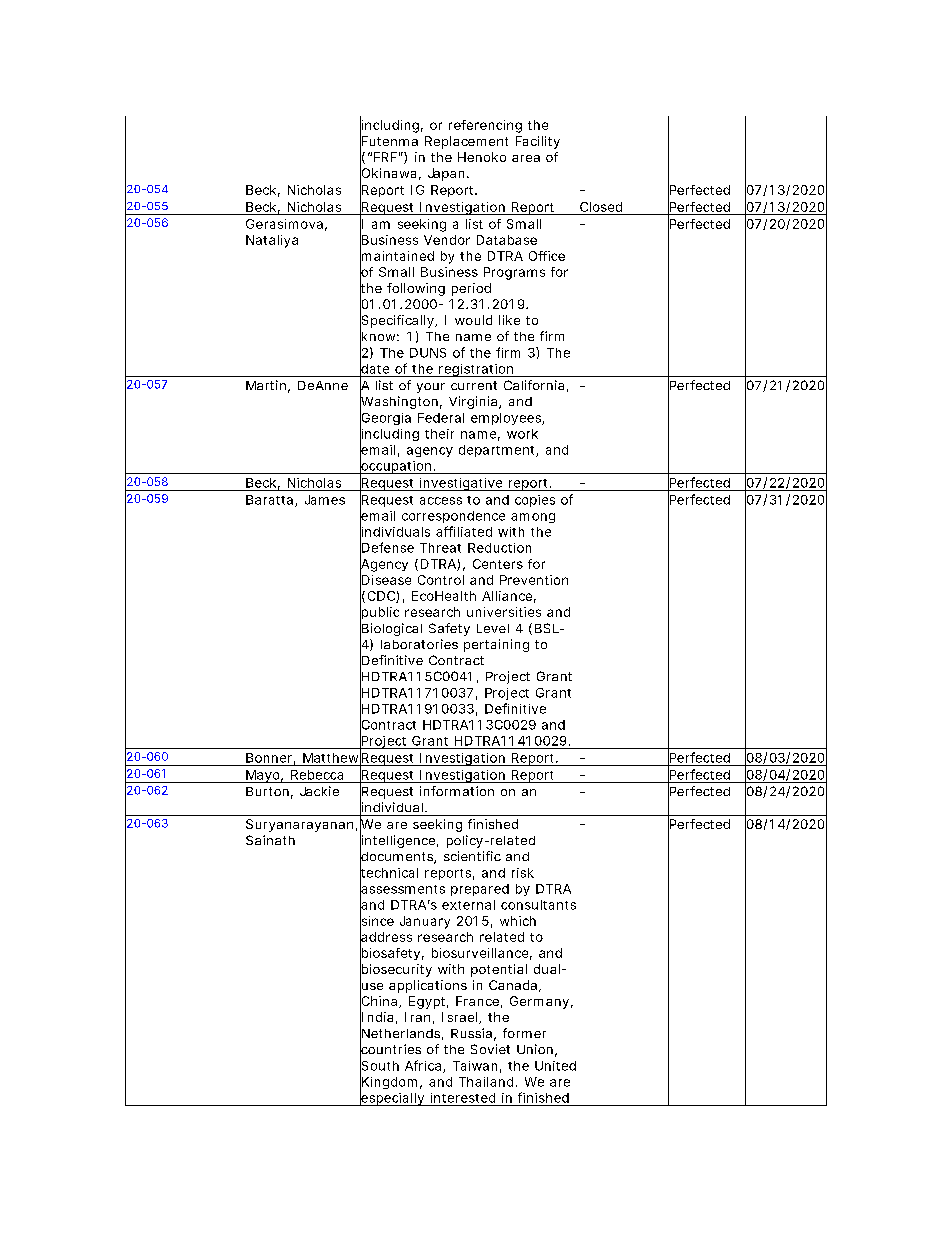  What do you see at coordinates (441, 580) in the page?
I see `Control` at bounding box center [441, 580].
